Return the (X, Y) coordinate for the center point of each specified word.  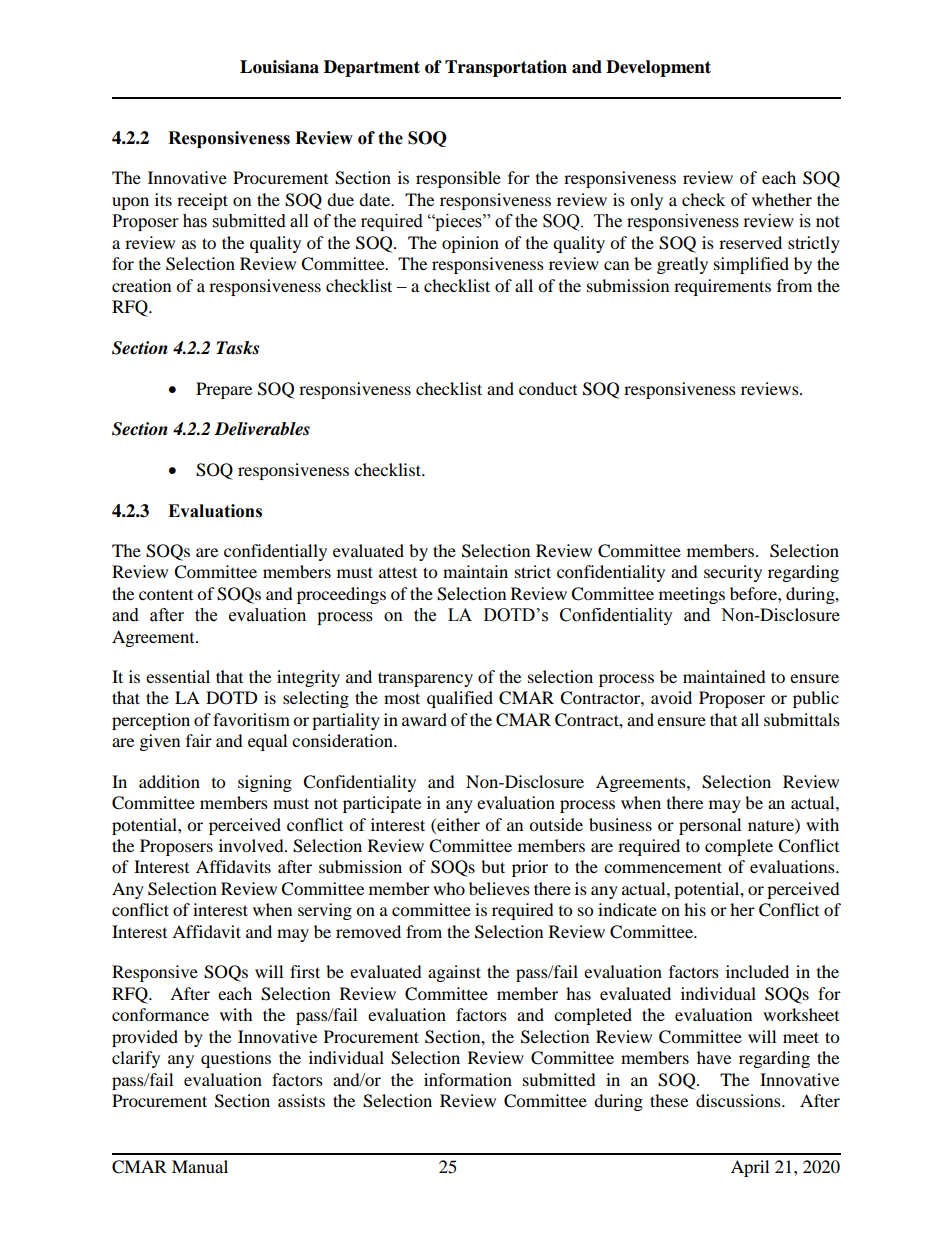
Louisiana (279, 67)
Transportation (506, 68)
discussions (739, 1100)
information (468, 1079)
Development (658, 68)
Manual (200, 1166)
